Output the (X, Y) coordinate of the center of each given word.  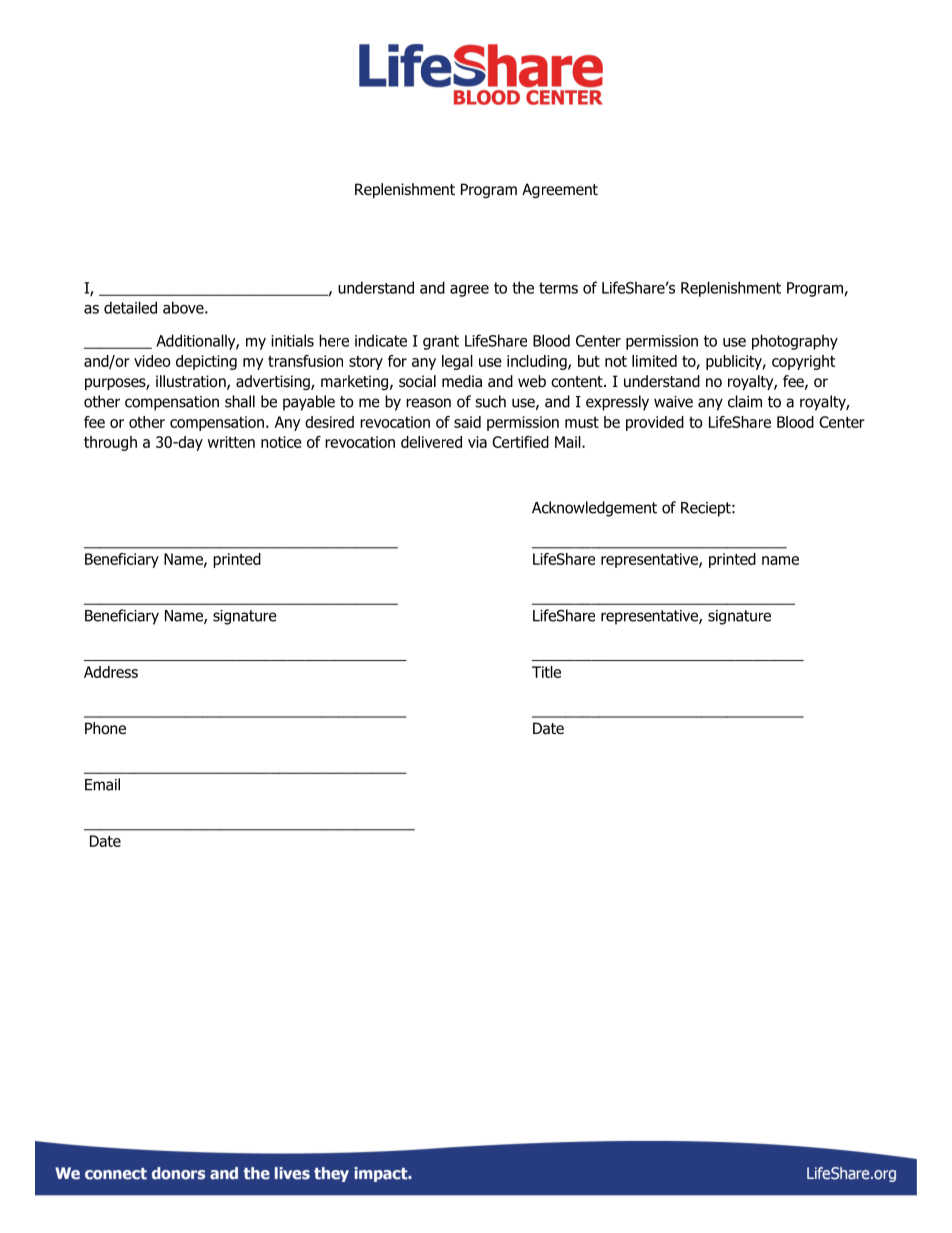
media (462, 381)
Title (546, 672)
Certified (520, 442)
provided (655, 423)
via (477, 442)
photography (795, 342)
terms (558, 288)
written (231, 442)
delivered (431, 442)
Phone (105, 728)
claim (745, 401)
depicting (206, 362)
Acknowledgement (594, 509)
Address (111, 672)
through (110, 443)
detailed (130, 307)
